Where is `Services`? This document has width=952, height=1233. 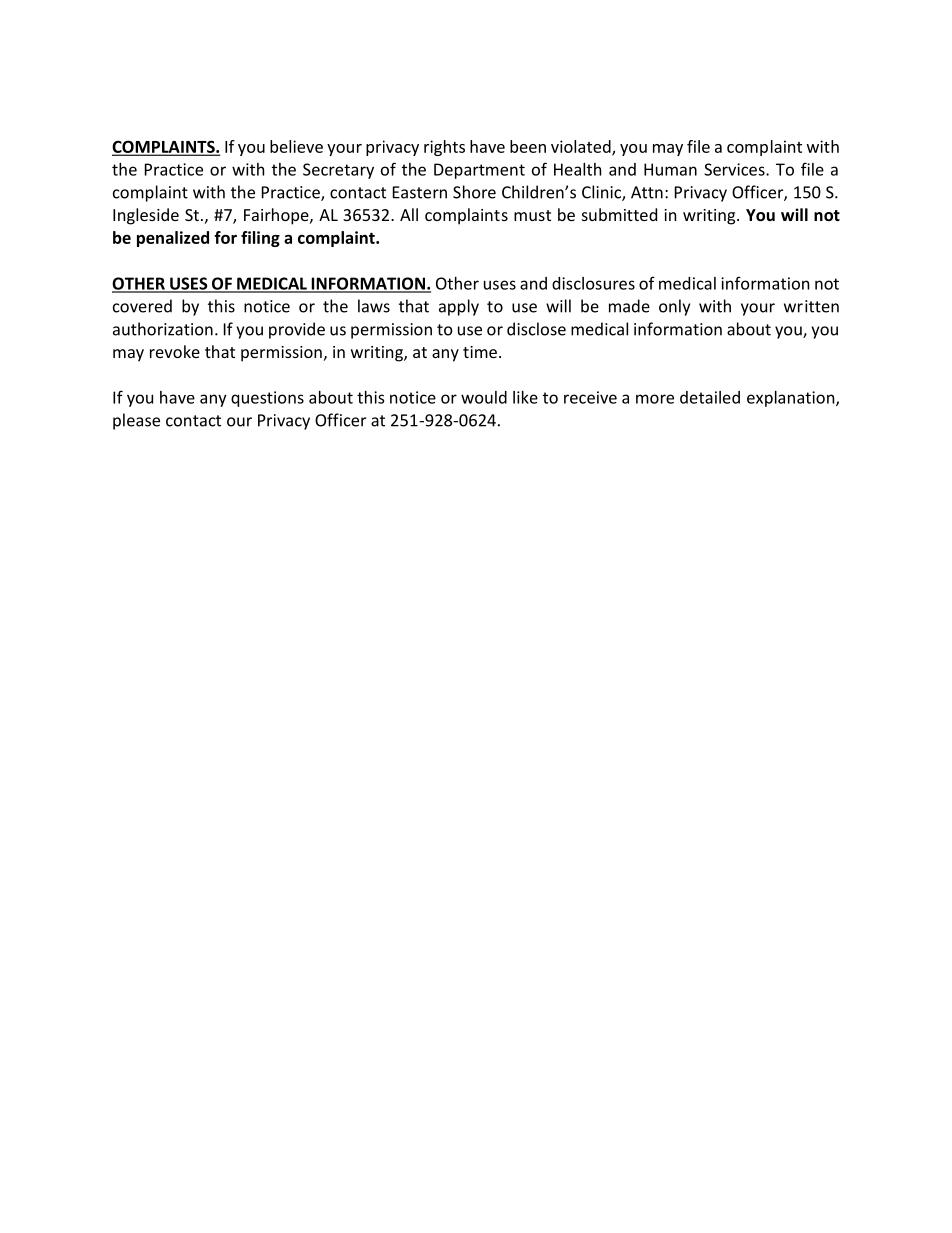 Services is located at coordinates (735, 169).
